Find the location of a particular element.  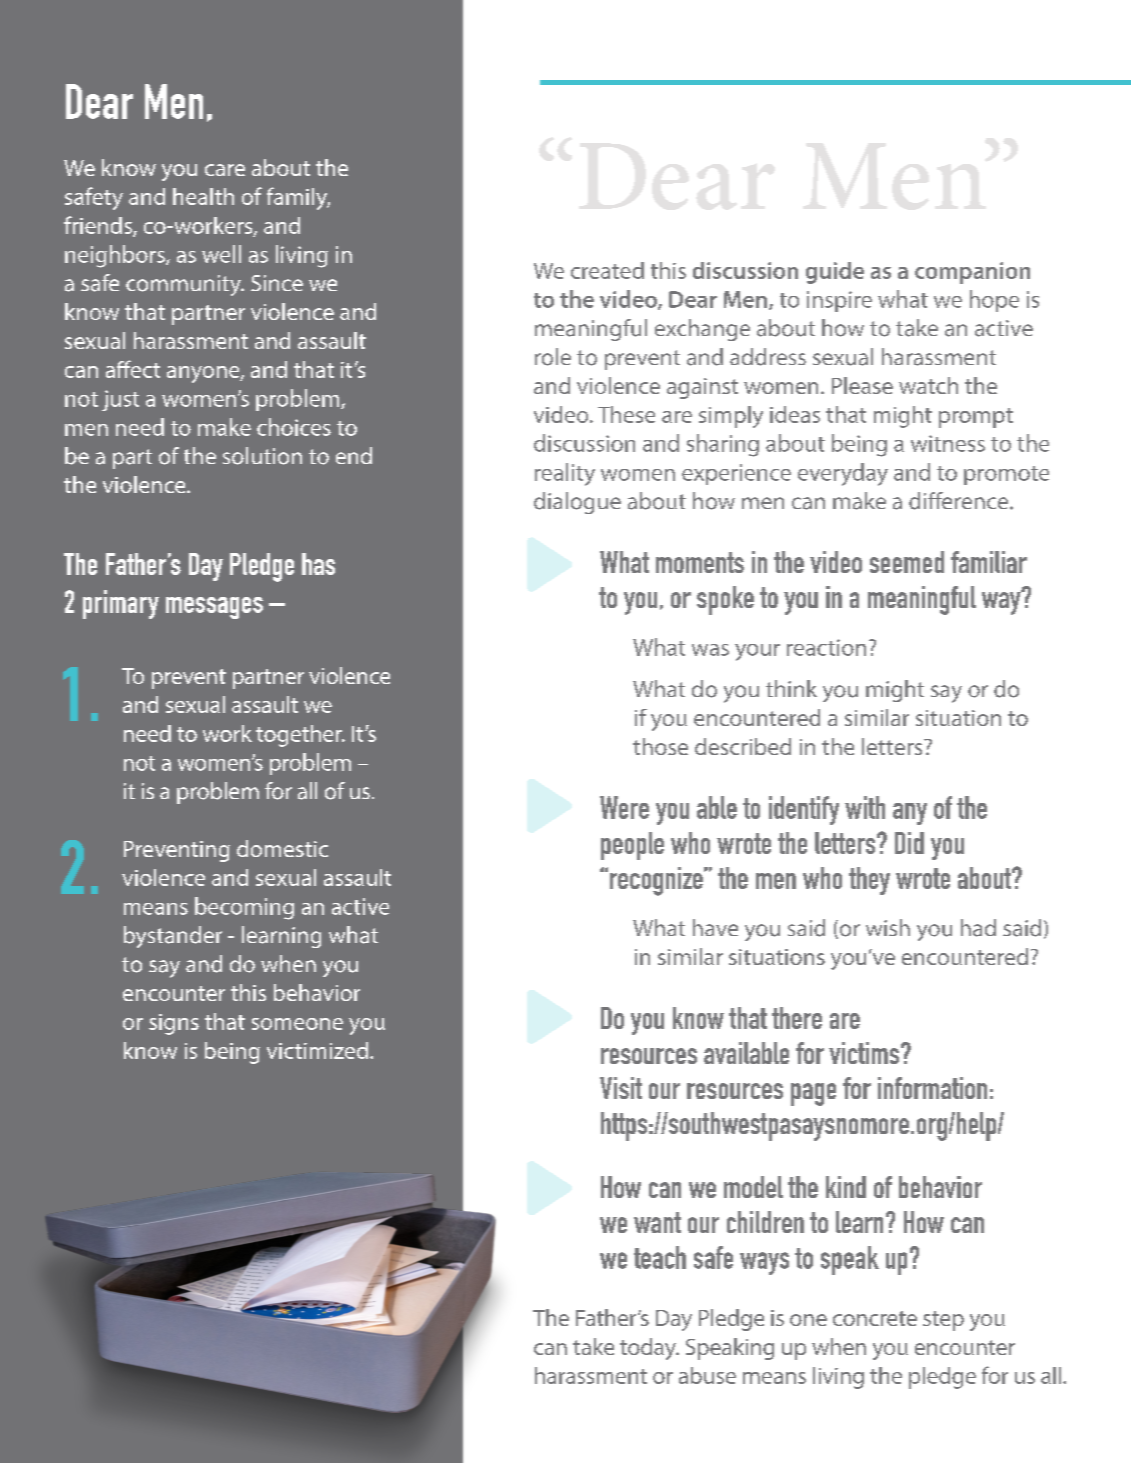

health is located at coordinates (203, 196).
